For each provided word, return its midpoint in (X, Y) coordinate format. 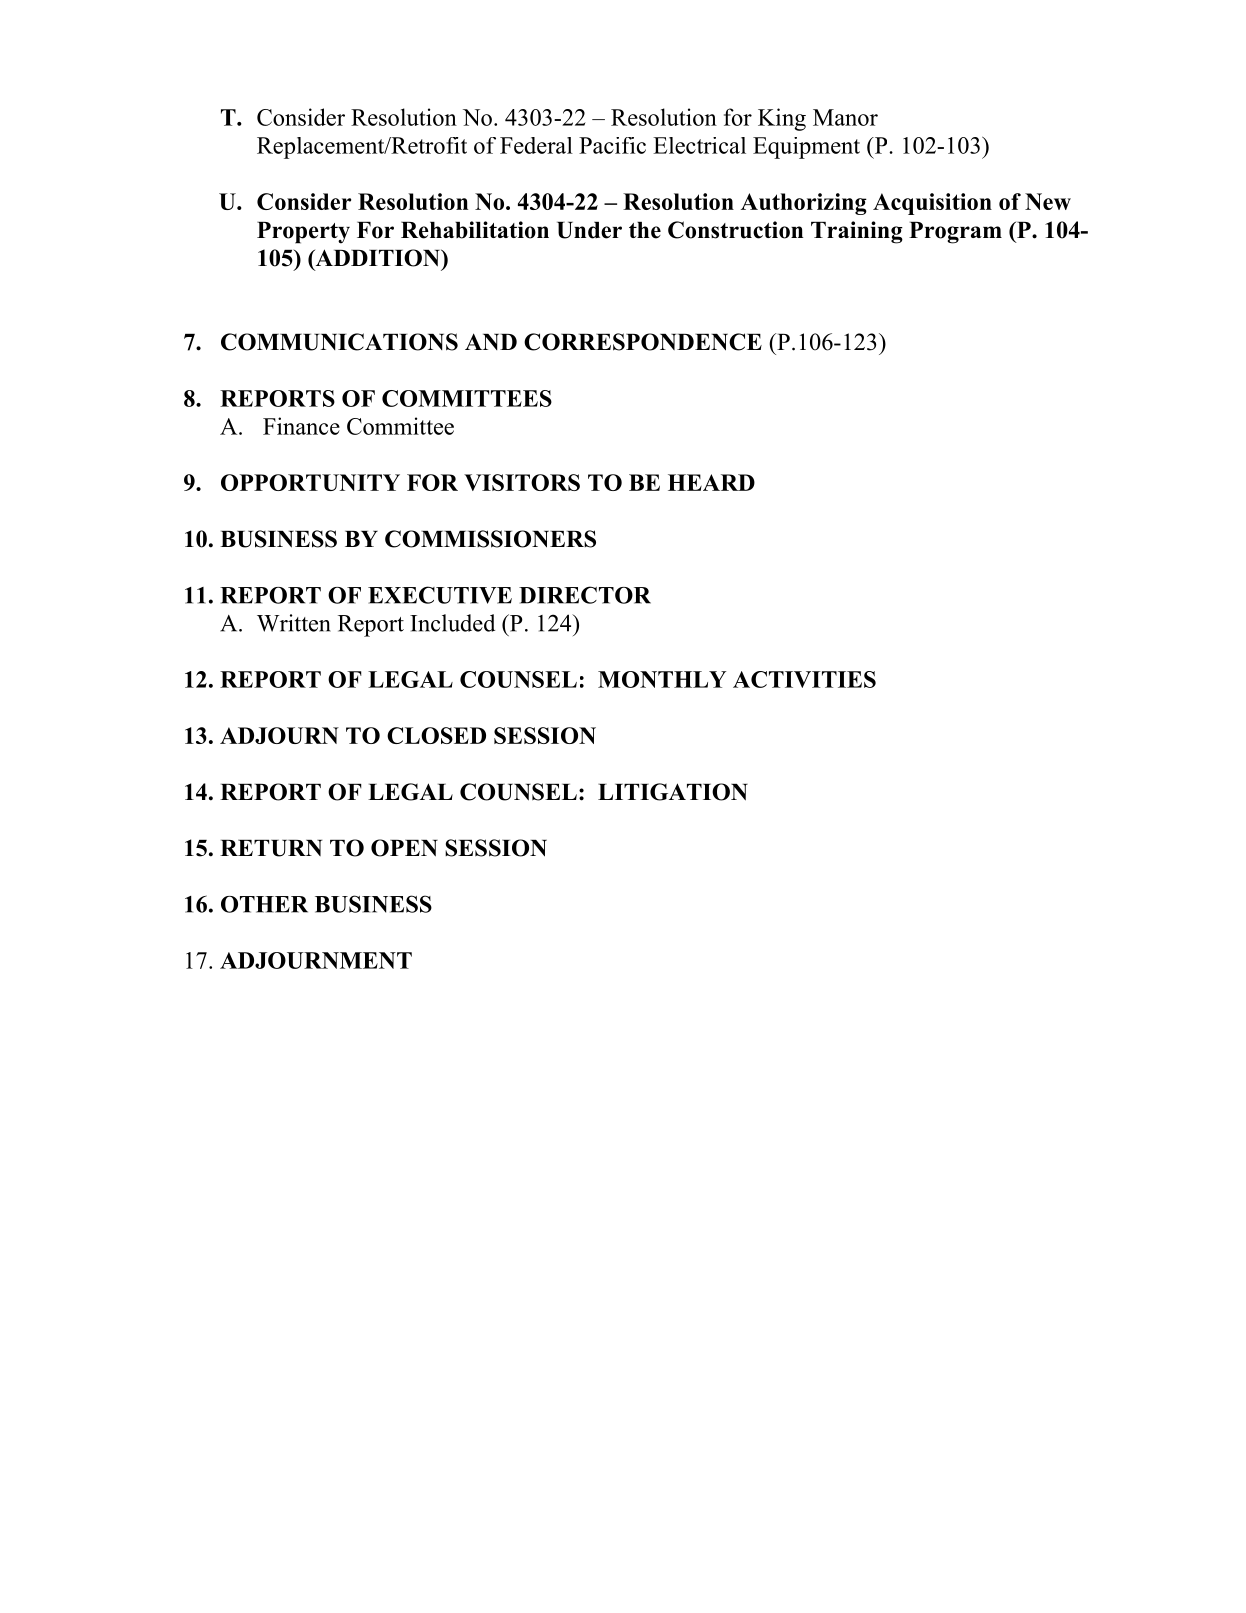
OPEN (404, 848)
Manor (845, 117)
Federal (536, 145)
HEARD (711, 482)
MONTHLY (662, 679)
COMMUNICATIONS (339, 342)
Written (294, 623)
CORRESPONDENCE (643, 342)
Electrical (699, 145)
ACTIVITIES (804, 679)
